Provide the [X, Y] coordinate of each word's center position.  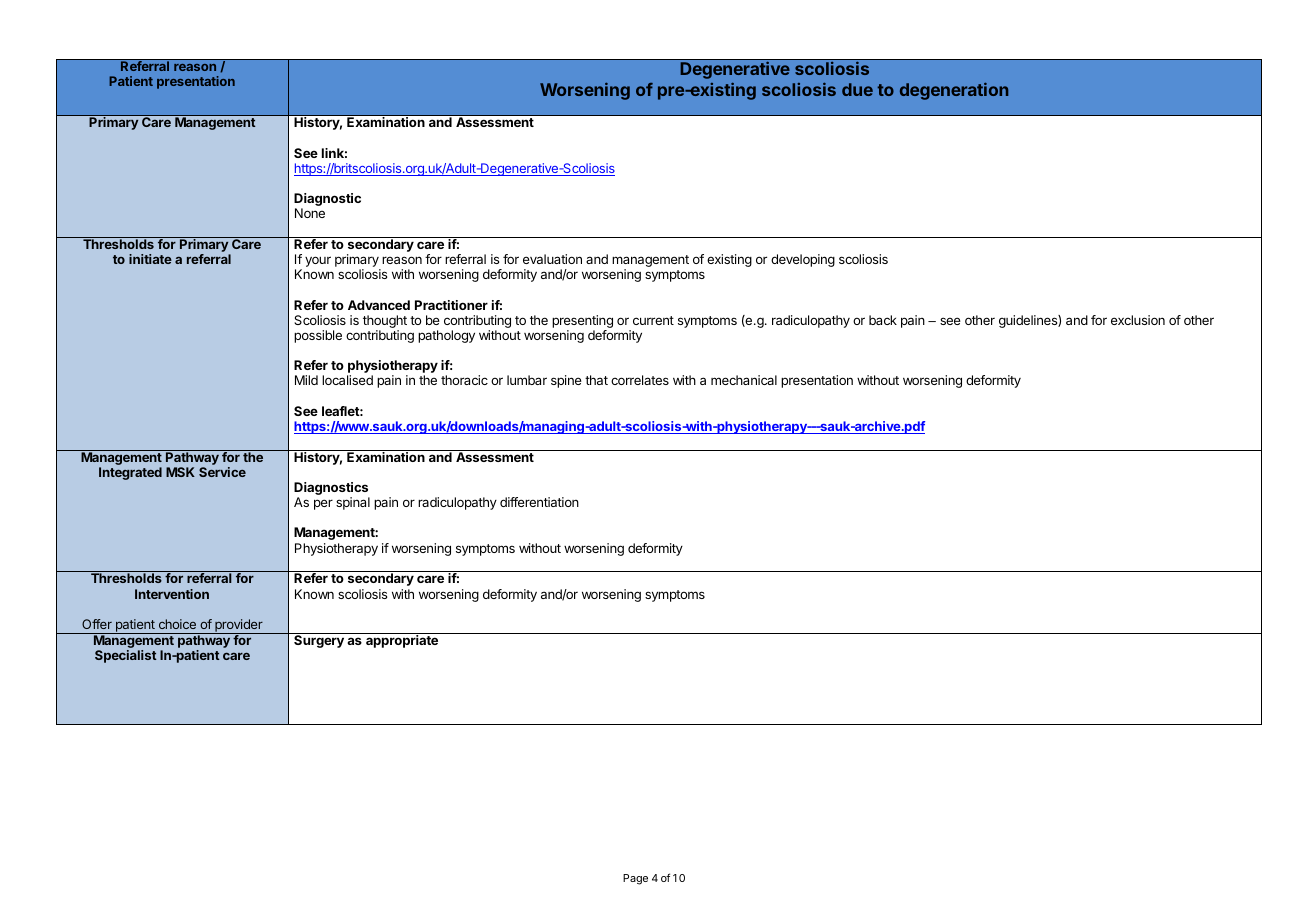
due [857, 89]
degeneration [954, 91]
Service [222, 472]
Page [635, 879]
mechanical [744, 380]
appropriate [402, 640]
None [310, 213]
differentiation [539, 502]
